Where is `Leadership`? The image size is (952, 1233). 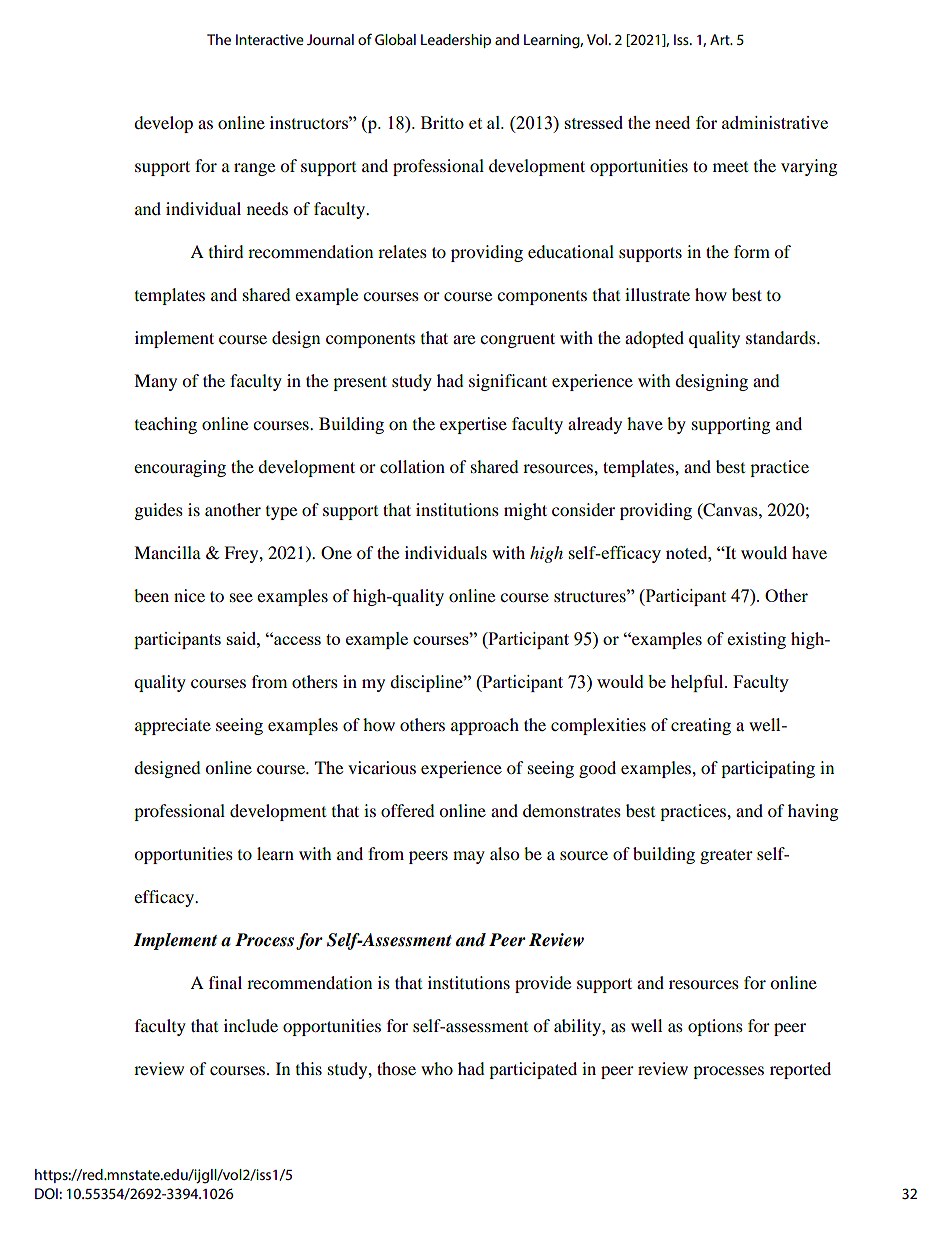
Leadership is located at coordinates (456, 41).
